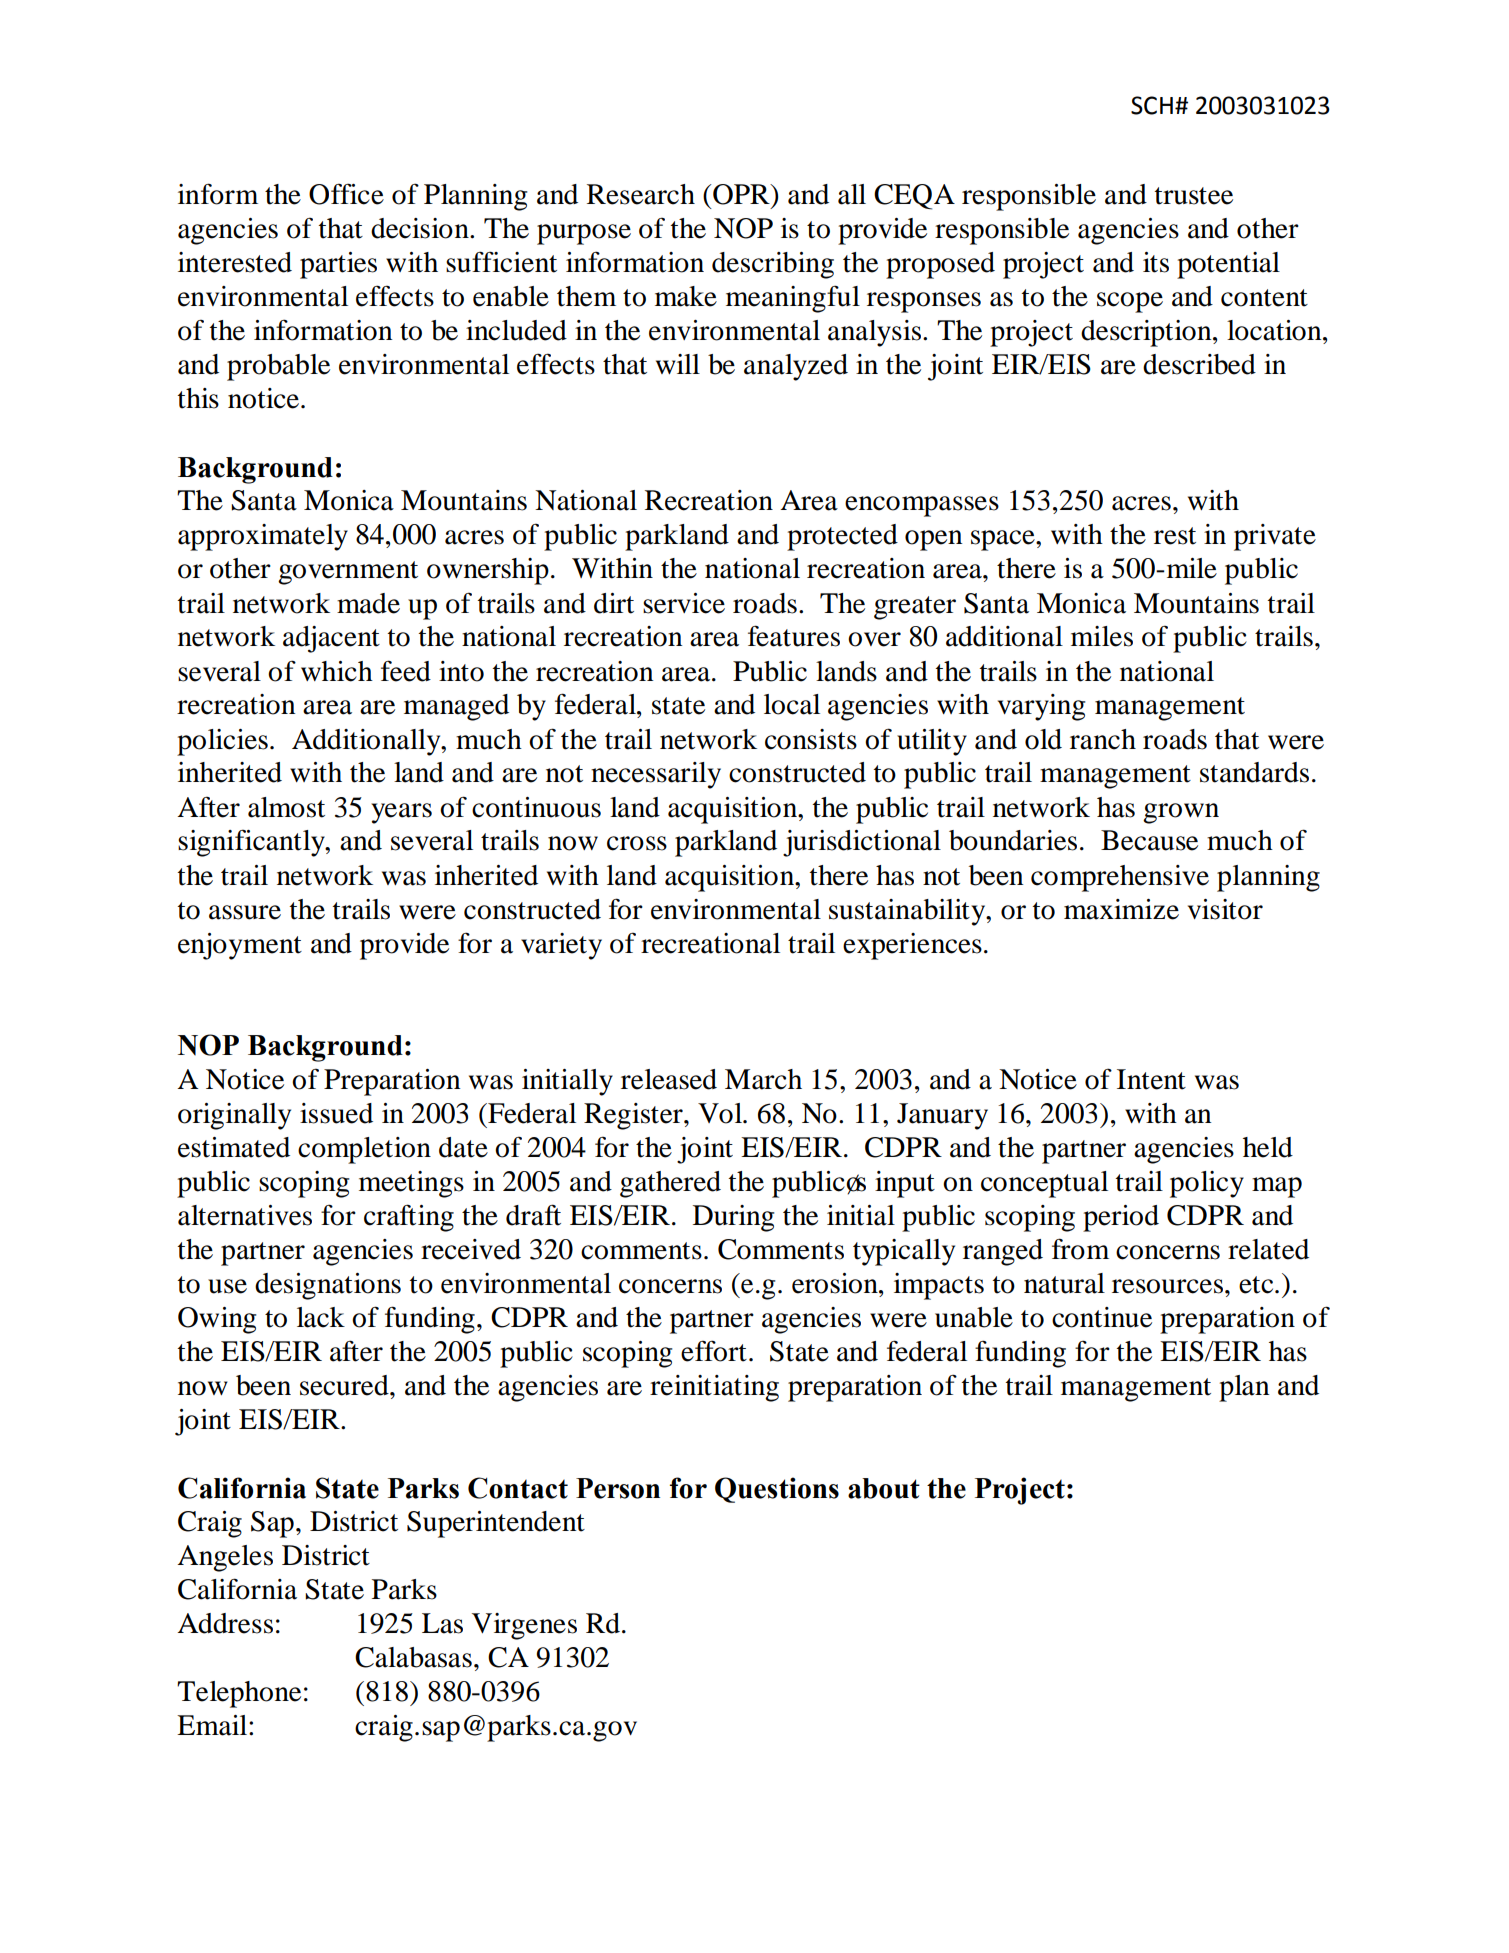  Describe the element at coordinates (884, 1488) in the page. I see `about` at that location.
